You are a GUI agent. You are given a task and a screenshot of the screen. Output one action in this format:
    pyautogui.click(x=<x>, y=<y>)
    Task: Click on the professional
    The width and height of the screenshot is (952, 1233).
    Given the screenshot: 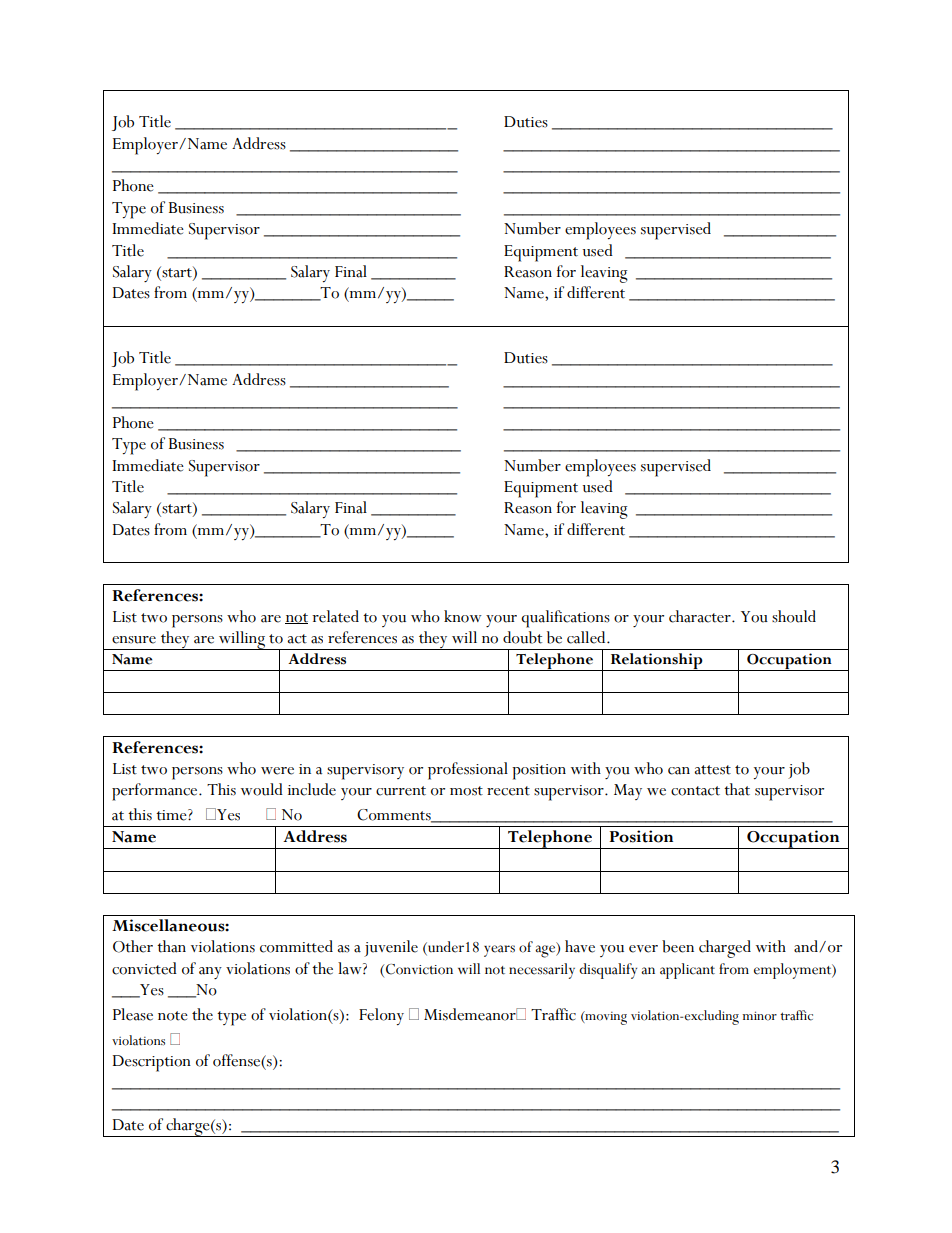 What is the action you would take?
    pyautogui.click(x=468, y=771)
